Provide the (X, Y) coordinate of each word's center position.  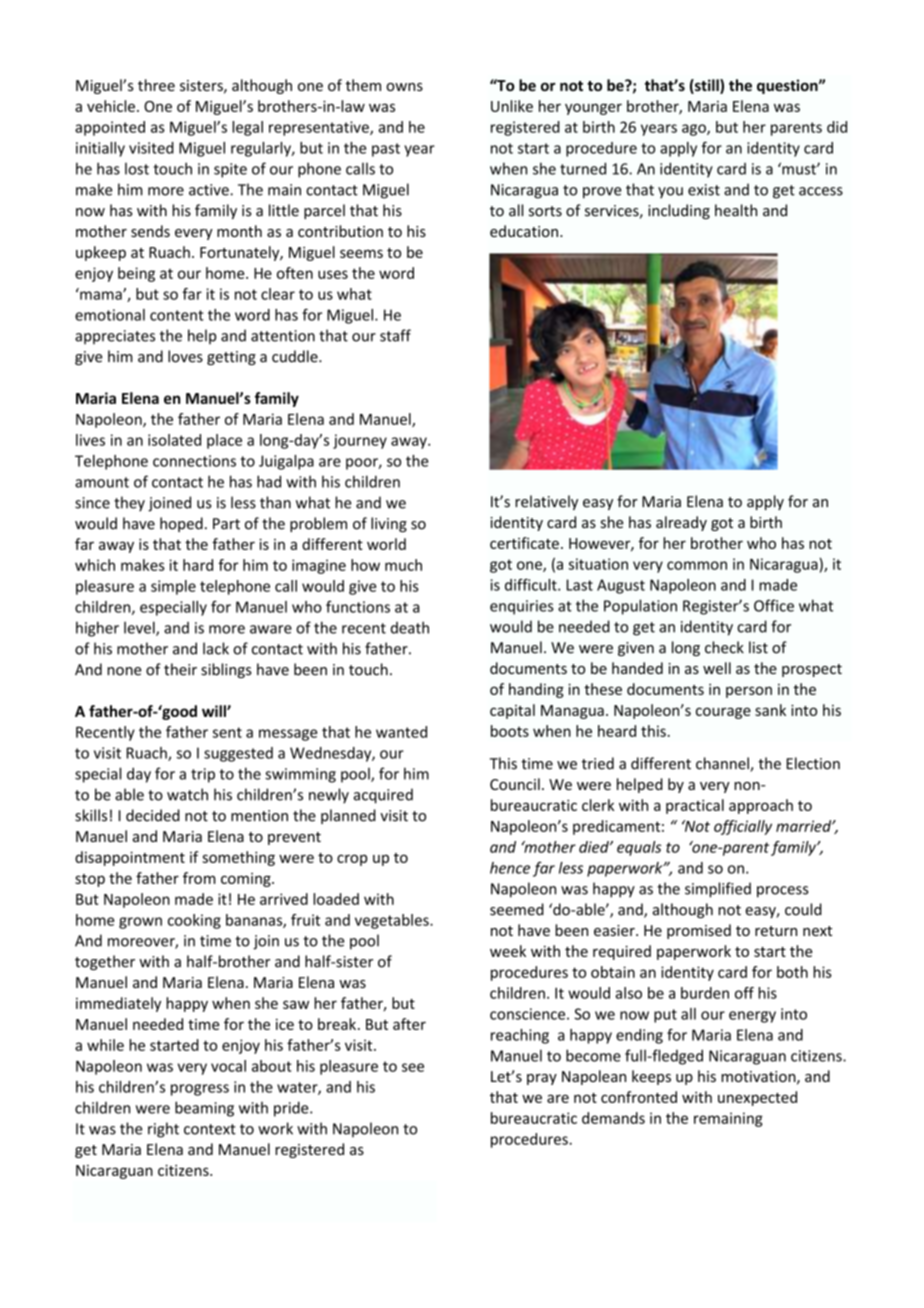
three (156, 85)
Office (774, 605)
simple (173, 587)
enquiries (522, 607)
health (736, 210)
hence (510, 868)
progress (200, 1090)
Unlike (512, 106)
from (199, 878)
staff (395, 335)
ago (695, 130)
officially (743, 827)
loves (185, 356)
